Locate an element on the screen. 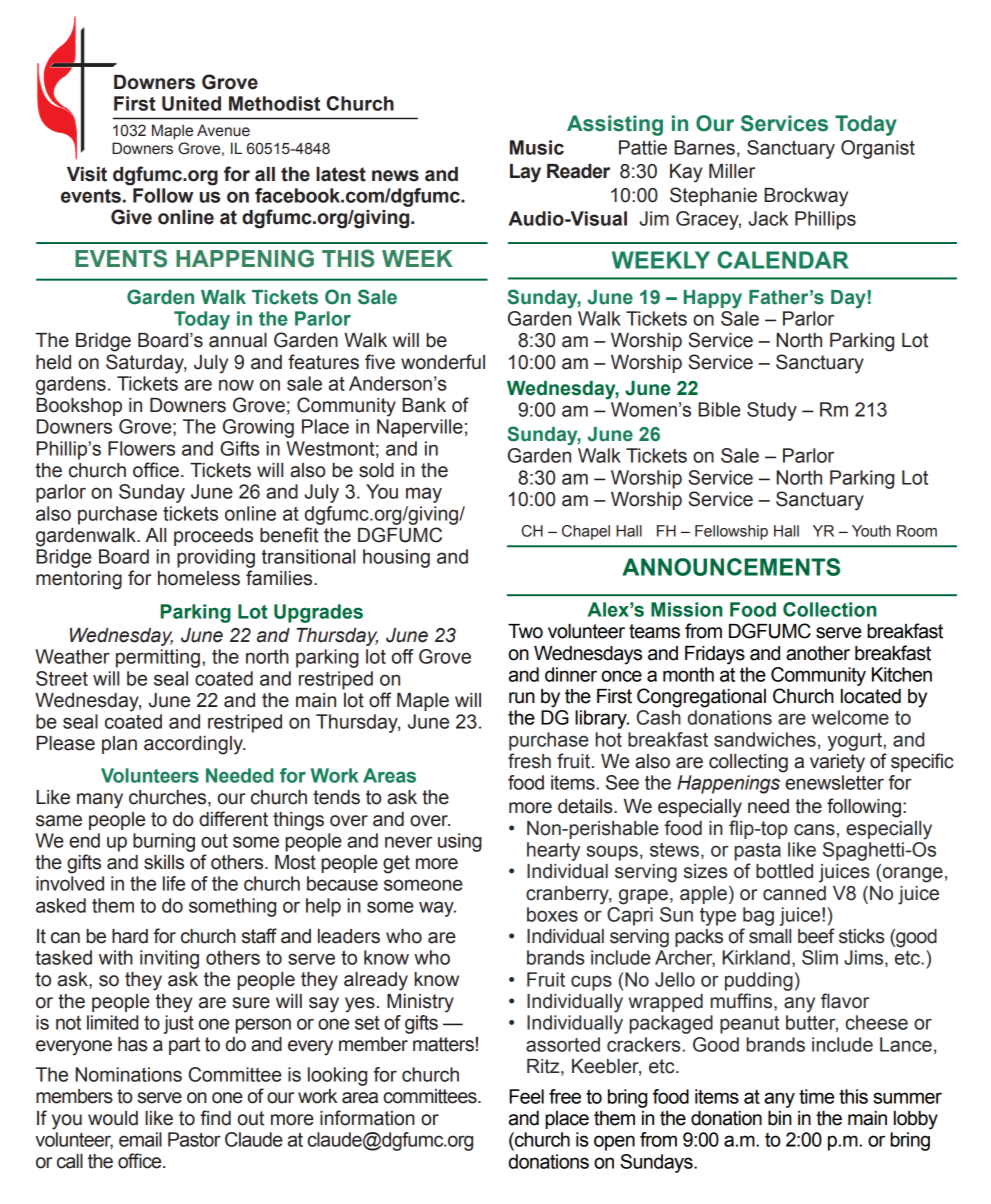 Image resolution: width=991 pixels, height=1204 pixels. fresh is located at coordinates (529, 761).
